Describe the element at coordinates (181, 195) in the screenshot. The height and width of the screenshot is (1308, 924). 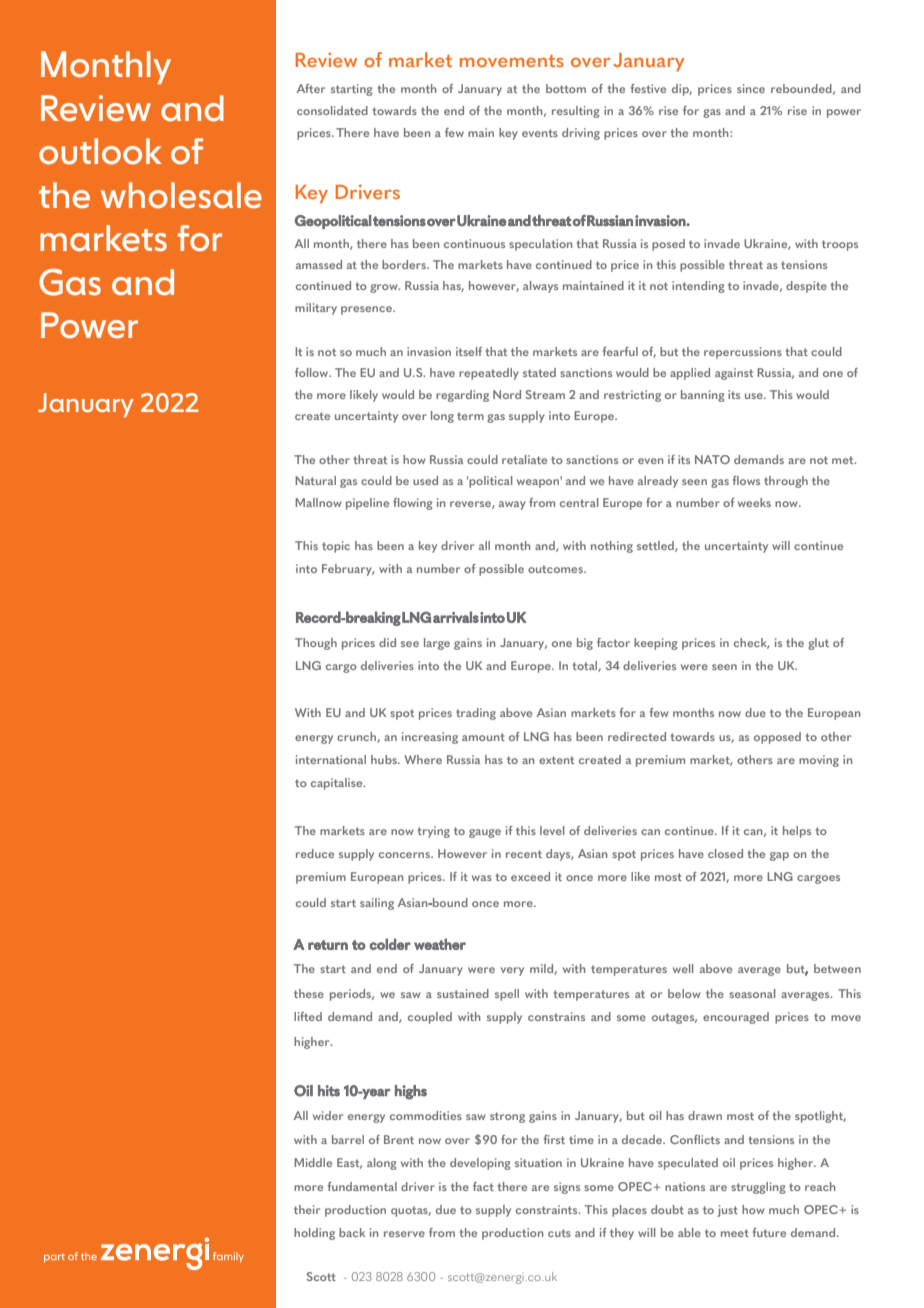
I see `wholesale` at that location.
